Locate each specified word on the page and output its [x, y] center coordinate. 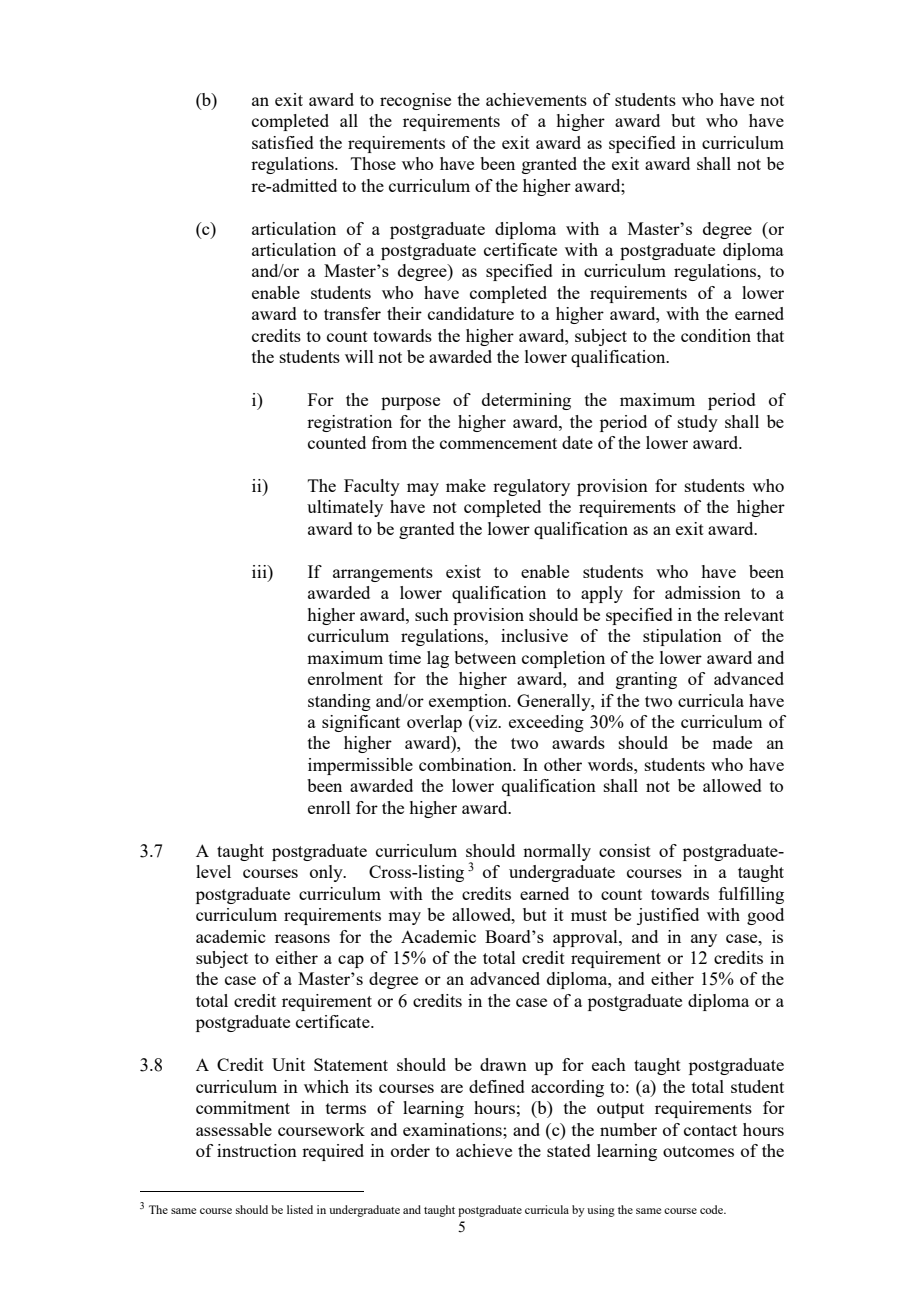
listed [300, 1209]
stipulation [682, 637]
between [485, 657]
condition [716, 335]
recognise [415, 101]
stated [569, 1150]
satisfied [283, 142]
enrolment [345, 678]
